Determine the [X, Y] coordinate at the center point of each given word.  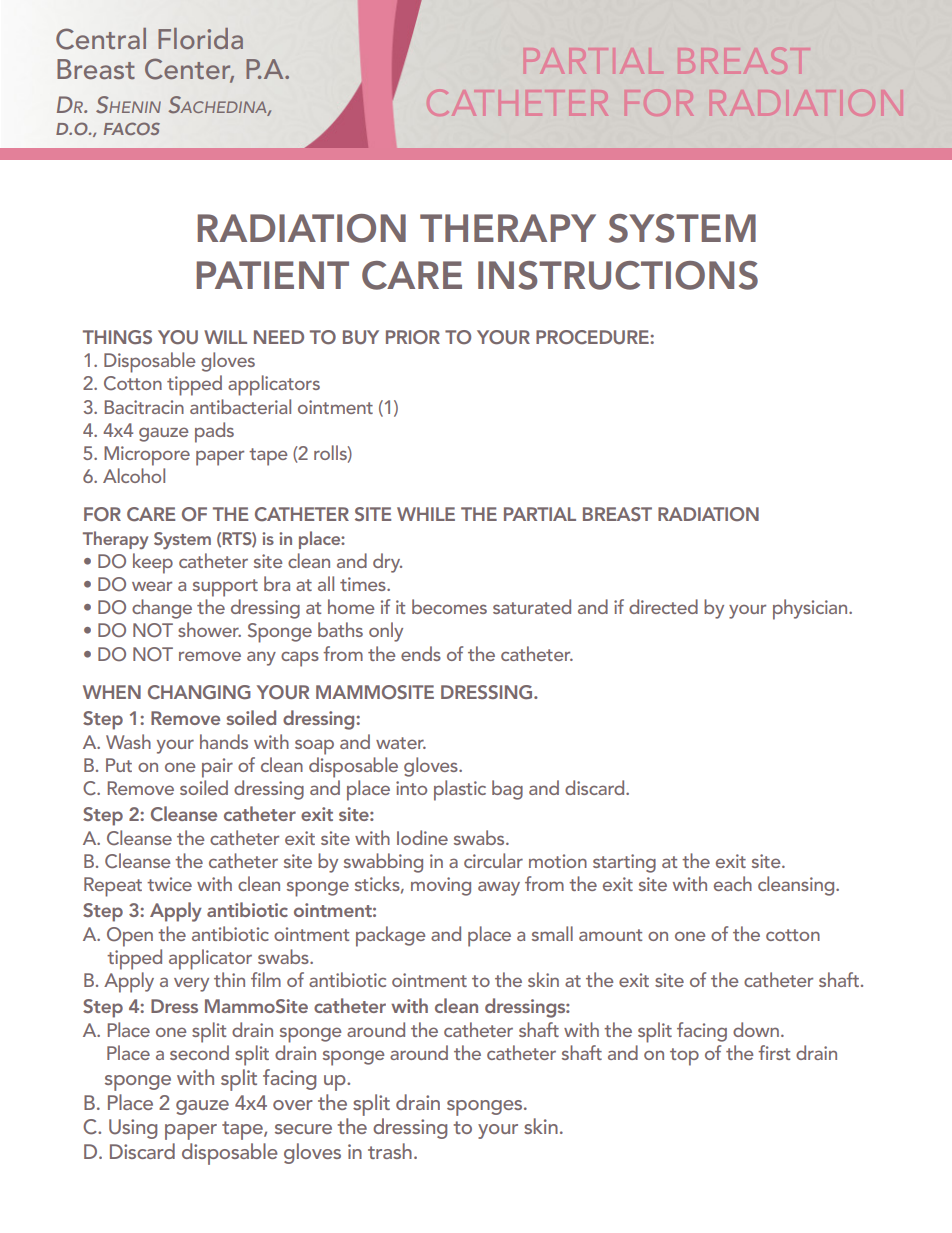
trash [390, 1151]
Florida [200, 38]
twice [169, 884]
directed [663, 606]
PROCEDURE [593, 337]
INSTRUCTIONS [618, 275]
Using [133, 1129]
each [733, 883]
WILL [225, 337]
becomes [449, 606]
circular [493, 860]
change [162, 609]
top [684, 1057]
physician [811, 609]
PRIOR [413, 337]
